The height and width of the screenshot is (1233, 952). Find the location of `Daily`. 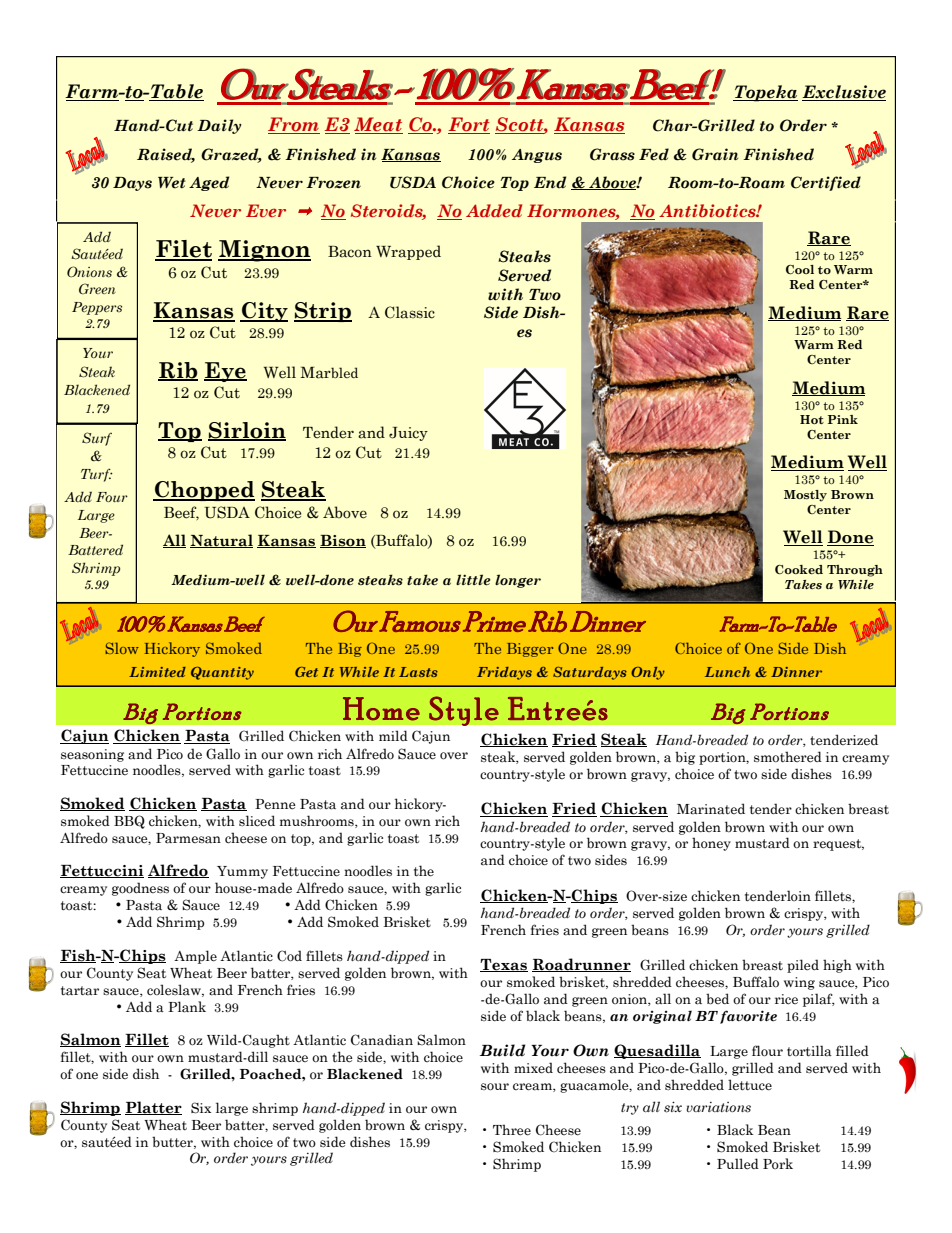

Daily is located at coordinates (219, 126).
